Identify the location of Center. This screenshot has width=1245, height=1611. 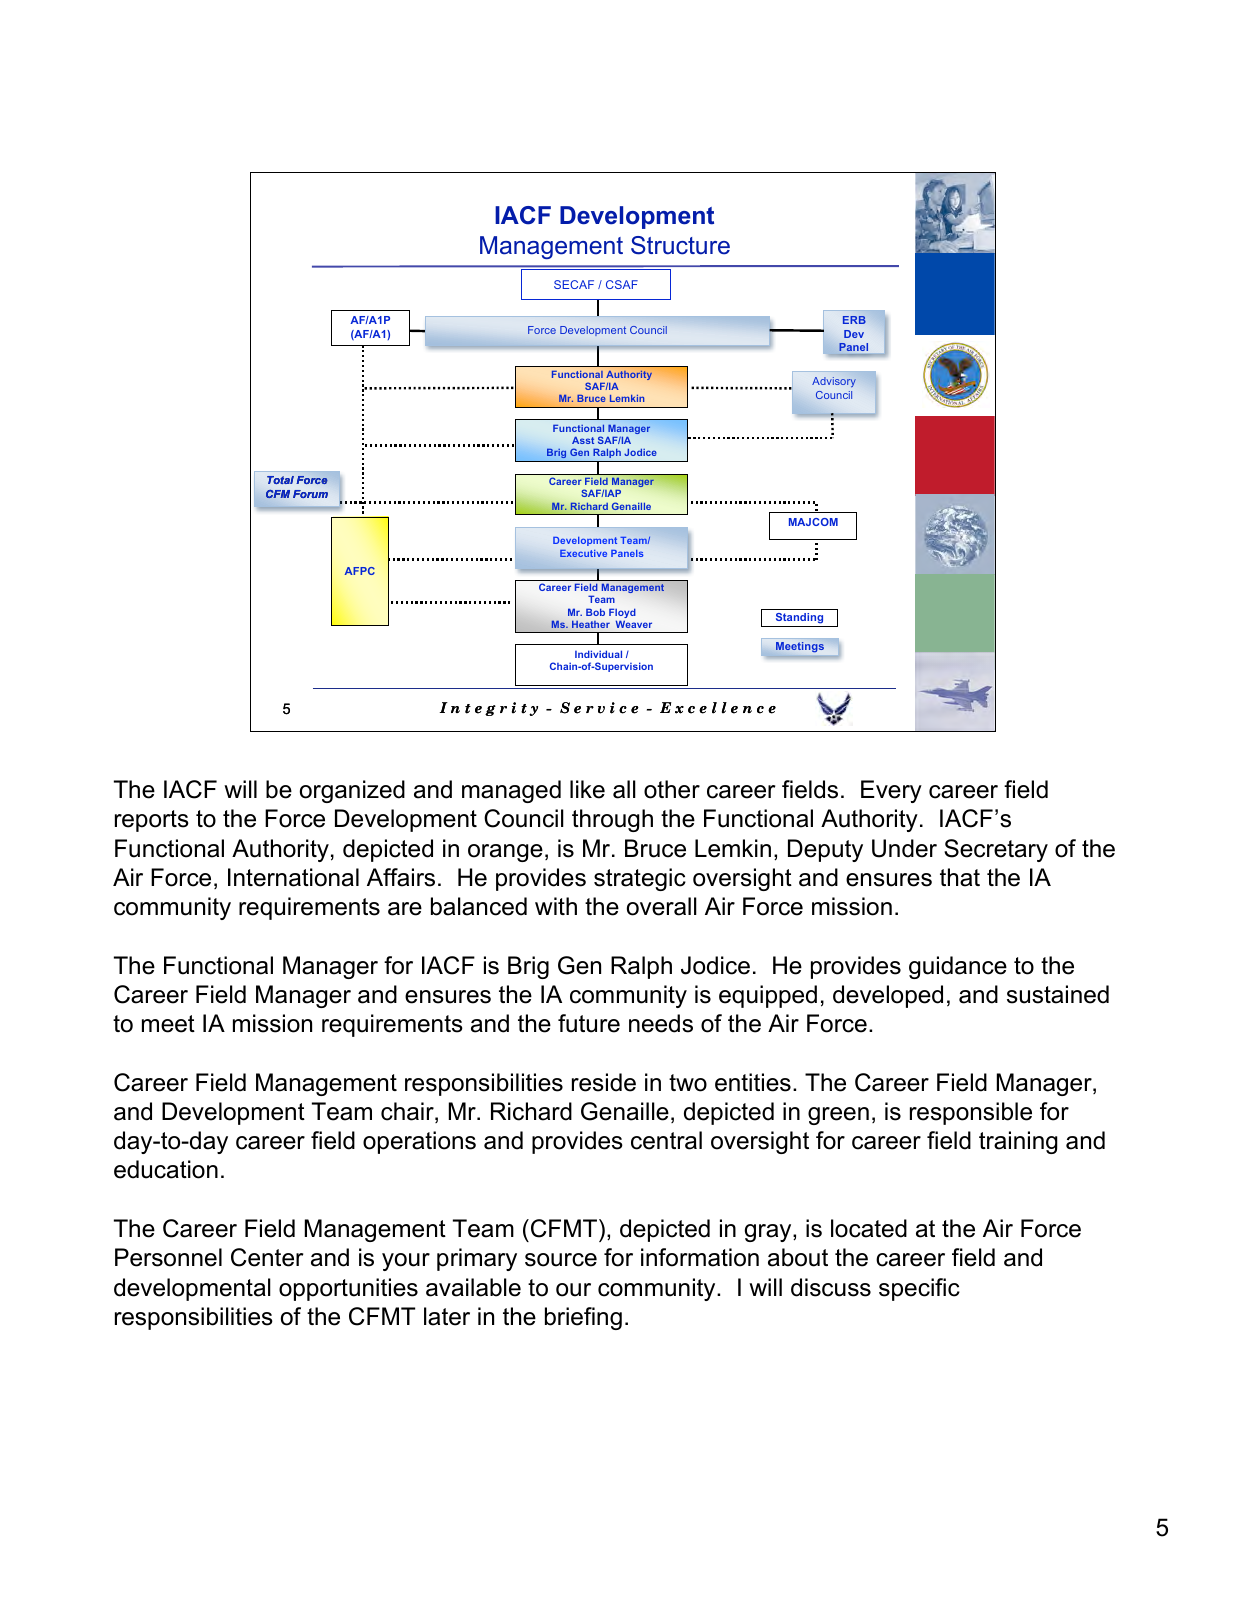
(267, 1257).
